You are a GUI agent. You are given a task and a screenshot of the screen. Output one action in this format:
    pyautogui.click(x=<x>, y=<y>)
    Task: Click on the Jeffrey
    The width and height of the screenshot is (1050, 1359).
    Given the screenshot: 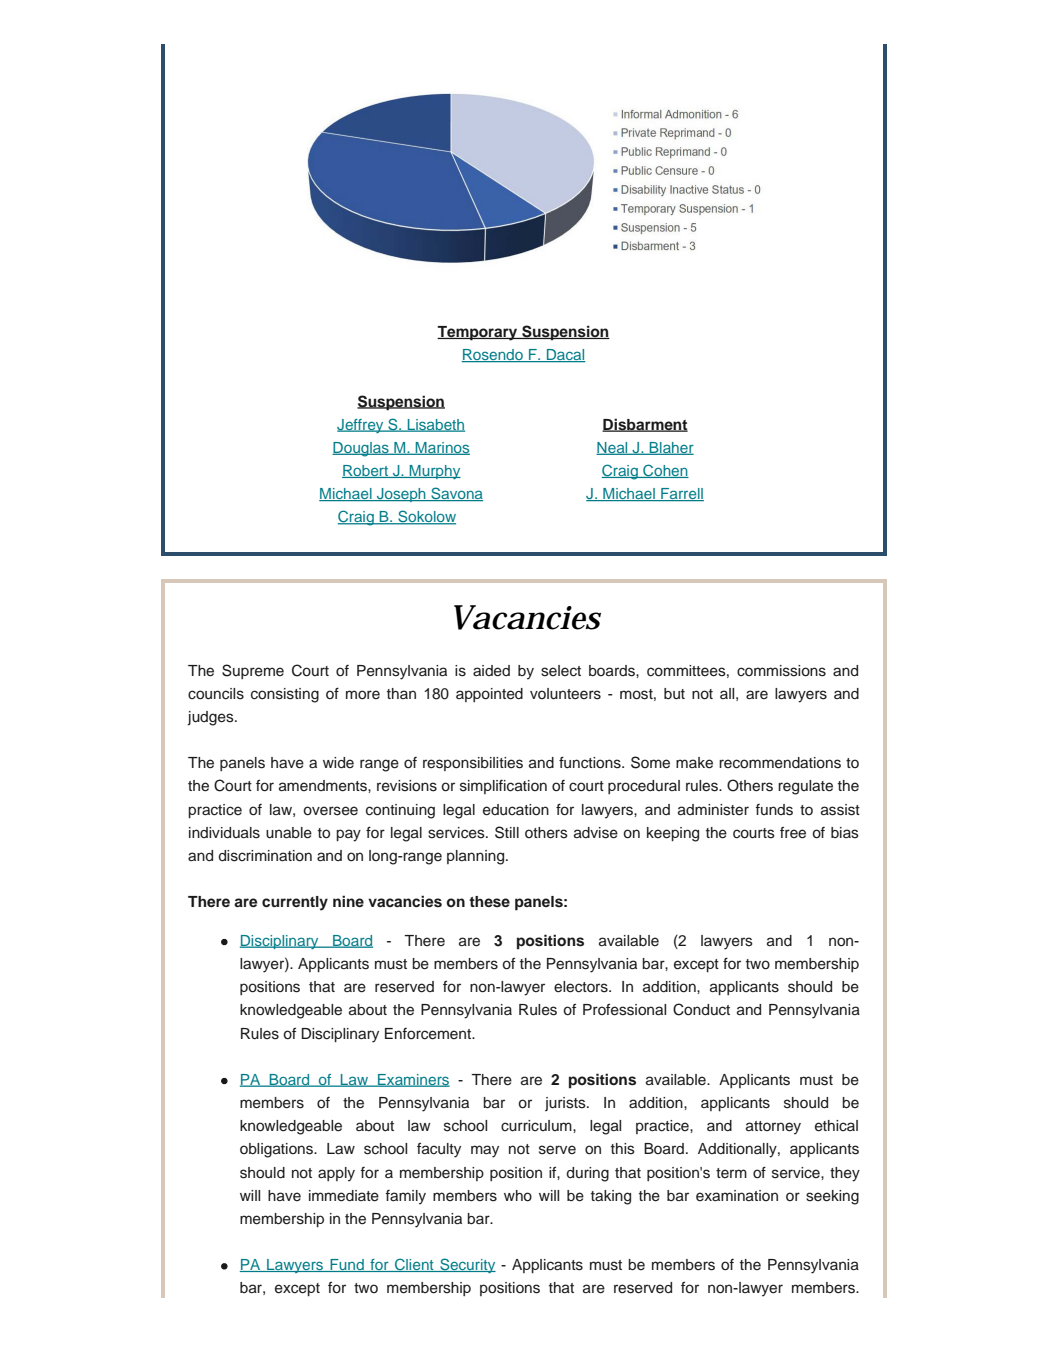 What is the action you would take?
    pyautogui.click(x=361, y=426)
